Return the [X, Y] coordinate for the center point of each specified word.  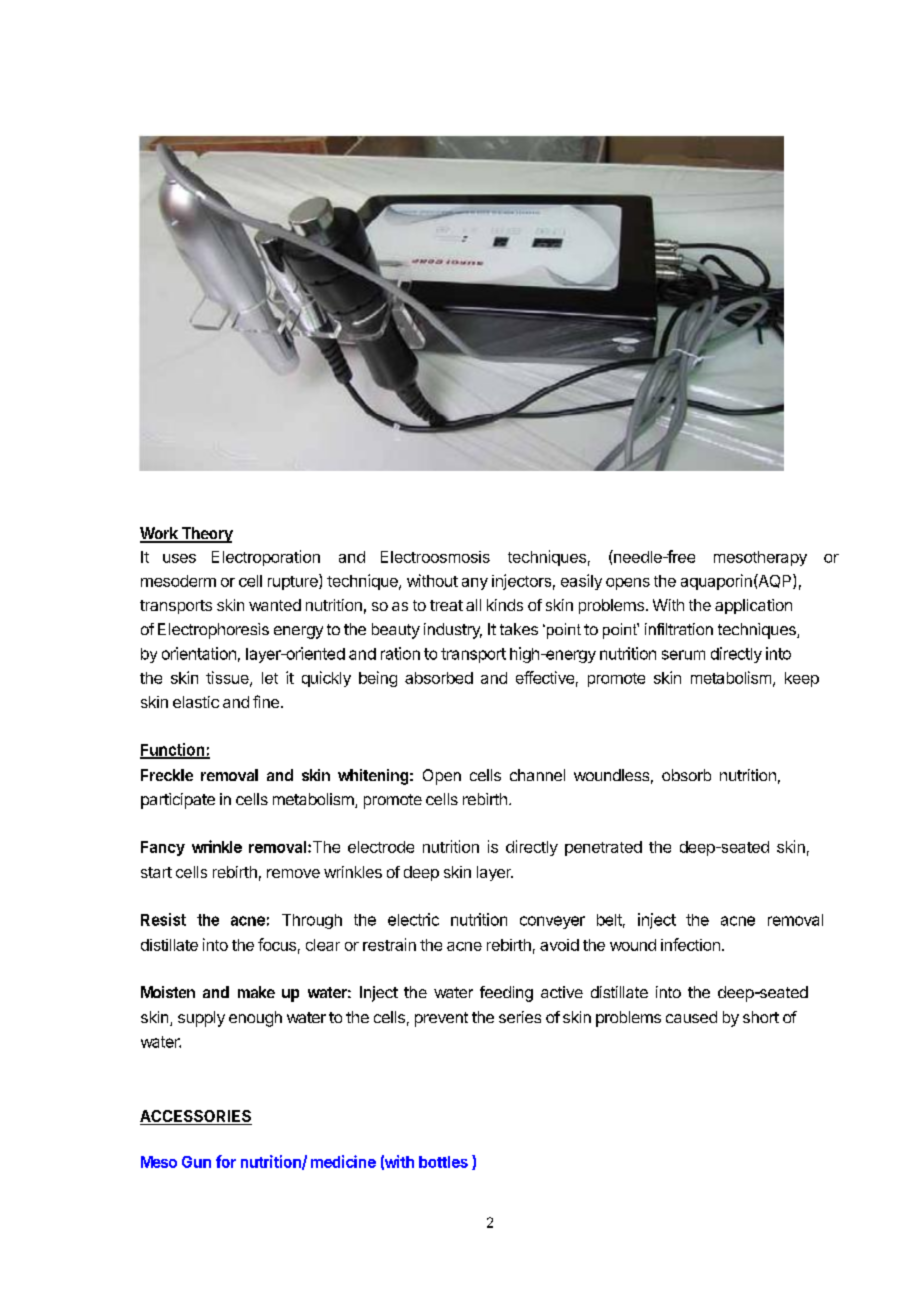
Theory [206, 535]
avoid [559, 945]
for [226, 1161]
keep [802, 679]
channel [537, 775]
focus [277, 944]
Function [173, 750]
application [753, 606]
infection [690, 944]
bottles [443, 1162]
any [475, 584]
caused [691, 1017]
